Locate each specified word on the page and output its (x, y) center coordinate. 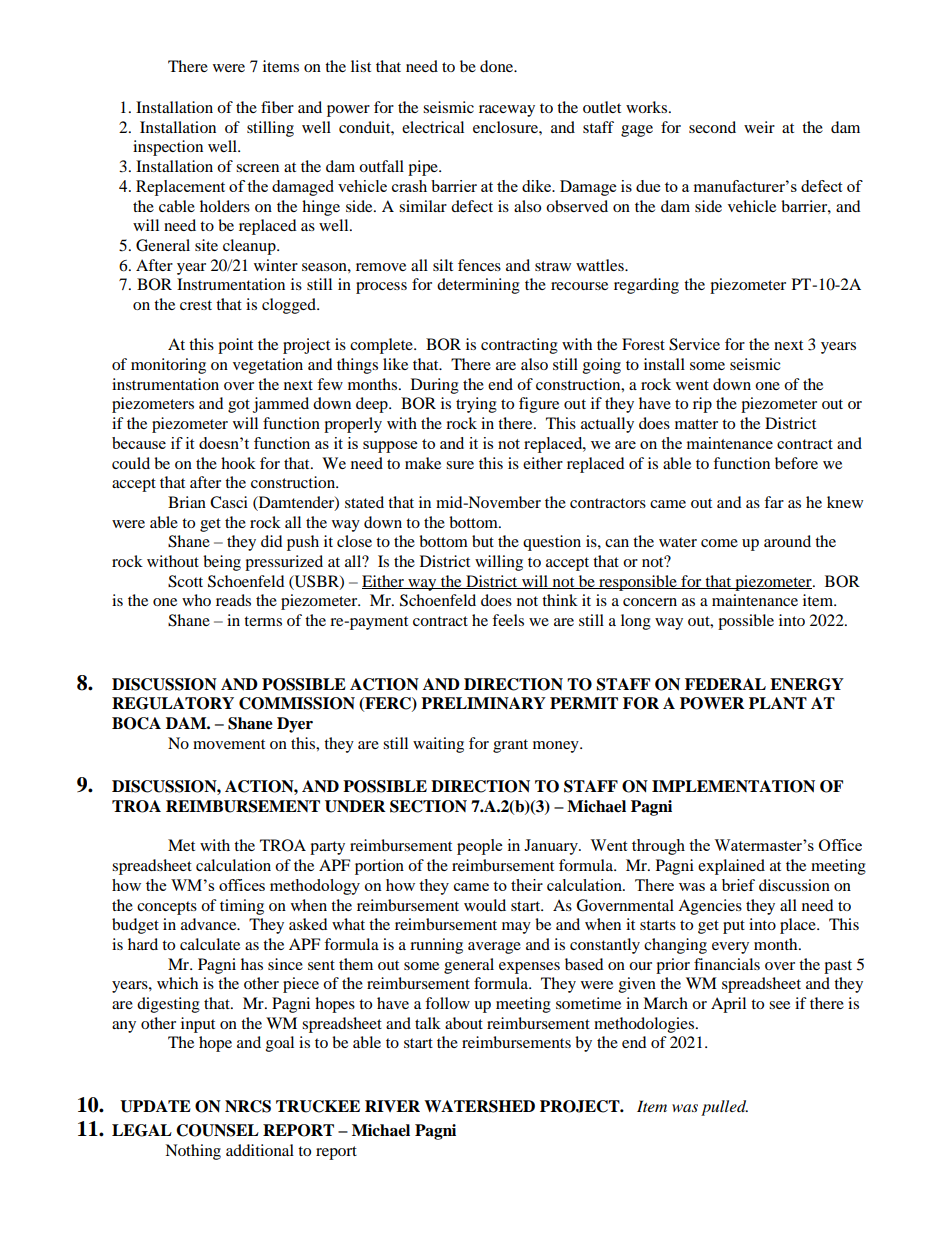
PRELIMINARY (483, 703)
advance (210, 924)
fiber (277, 107)
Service (694, 344)
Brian (187, 502)
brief (738, 885)
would (485, 905)
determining (478, 286)
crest (196, 305)
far (774, 502)
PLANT (778, 703)
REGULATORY (173, 703)
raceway (507, 111)
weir (759, 127)
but (483, 541)
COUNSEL (217, 1130)
